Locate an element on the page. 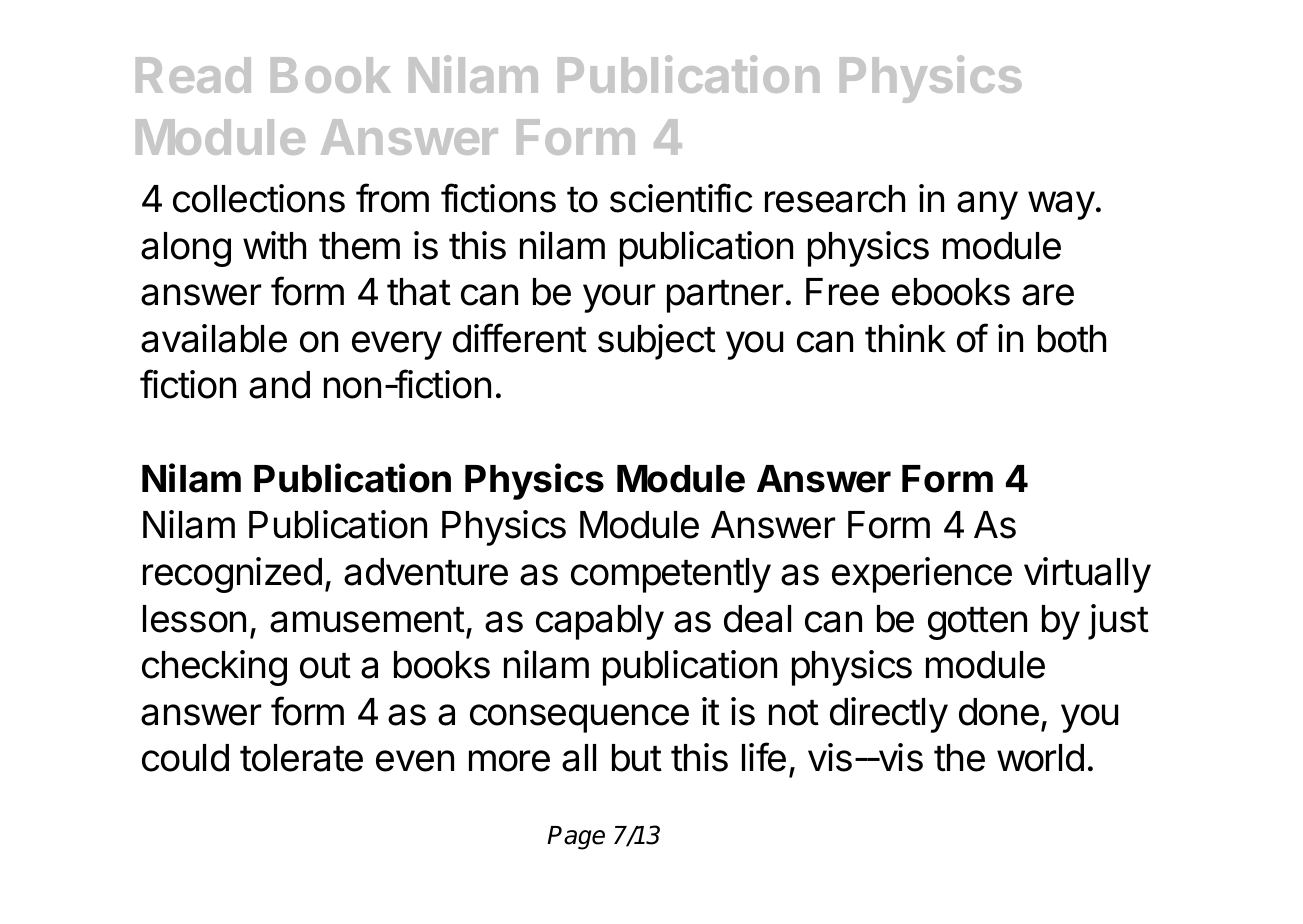  subject is located at coordinates (657, 342).
